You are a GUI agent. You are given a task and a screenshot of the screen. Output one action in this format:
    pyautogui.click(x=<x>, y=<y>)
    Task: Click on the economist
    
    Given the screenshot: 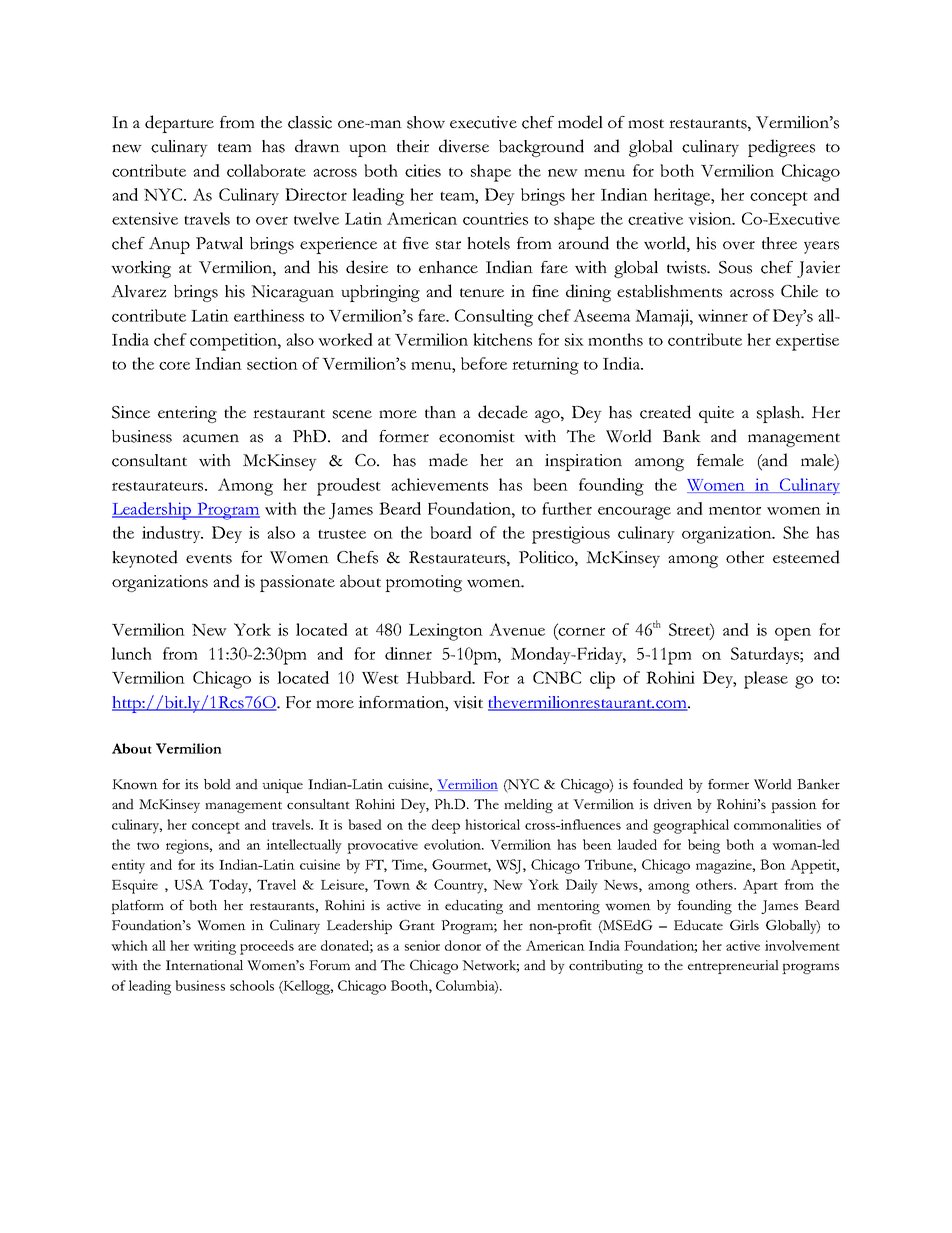 What is the action you would take?
    pyautogui.click(x=477, y=436)
